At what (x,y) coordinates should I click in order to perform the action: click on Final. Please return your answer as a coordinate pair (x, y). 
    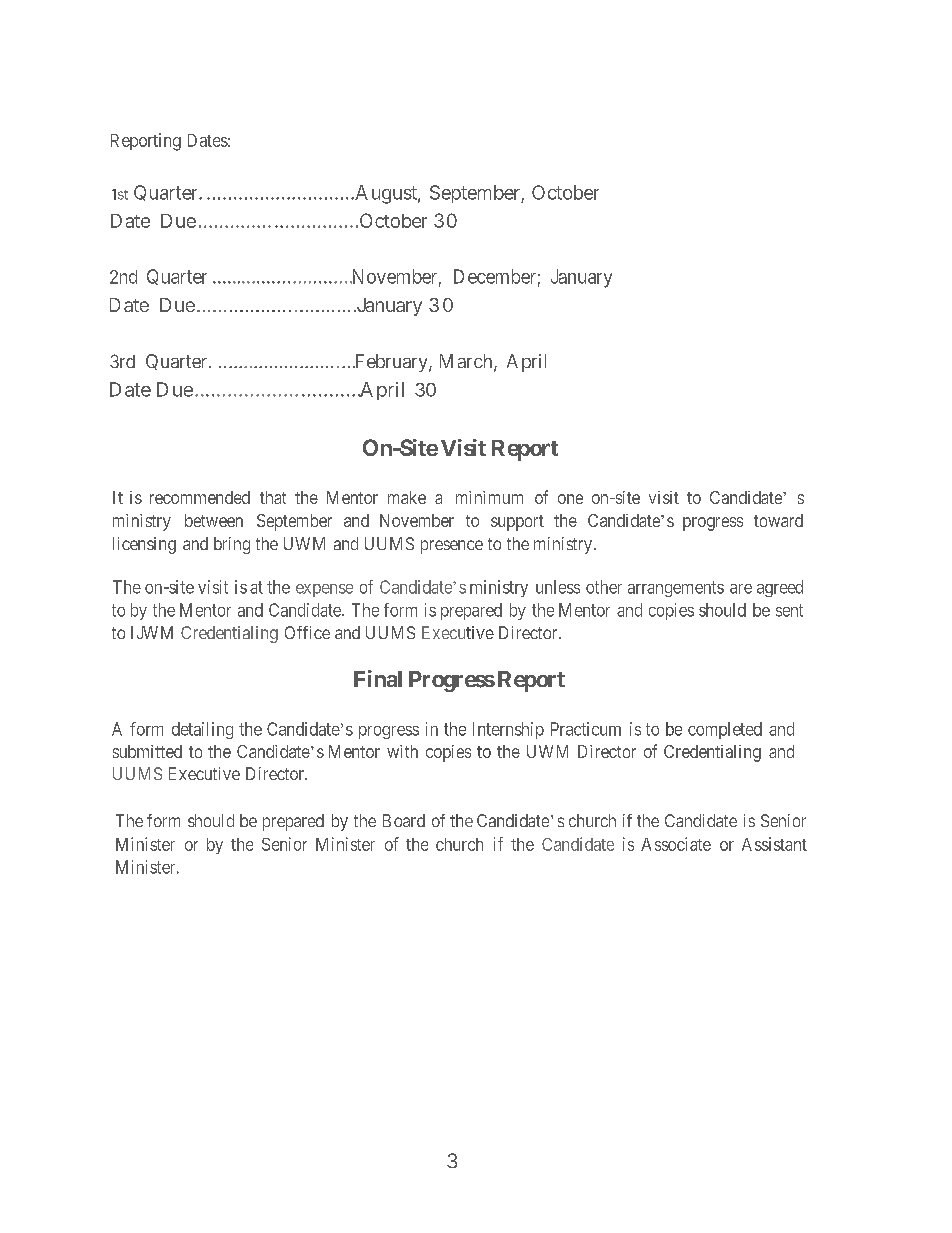
    Looking at the image, I should click on (378, 678).
